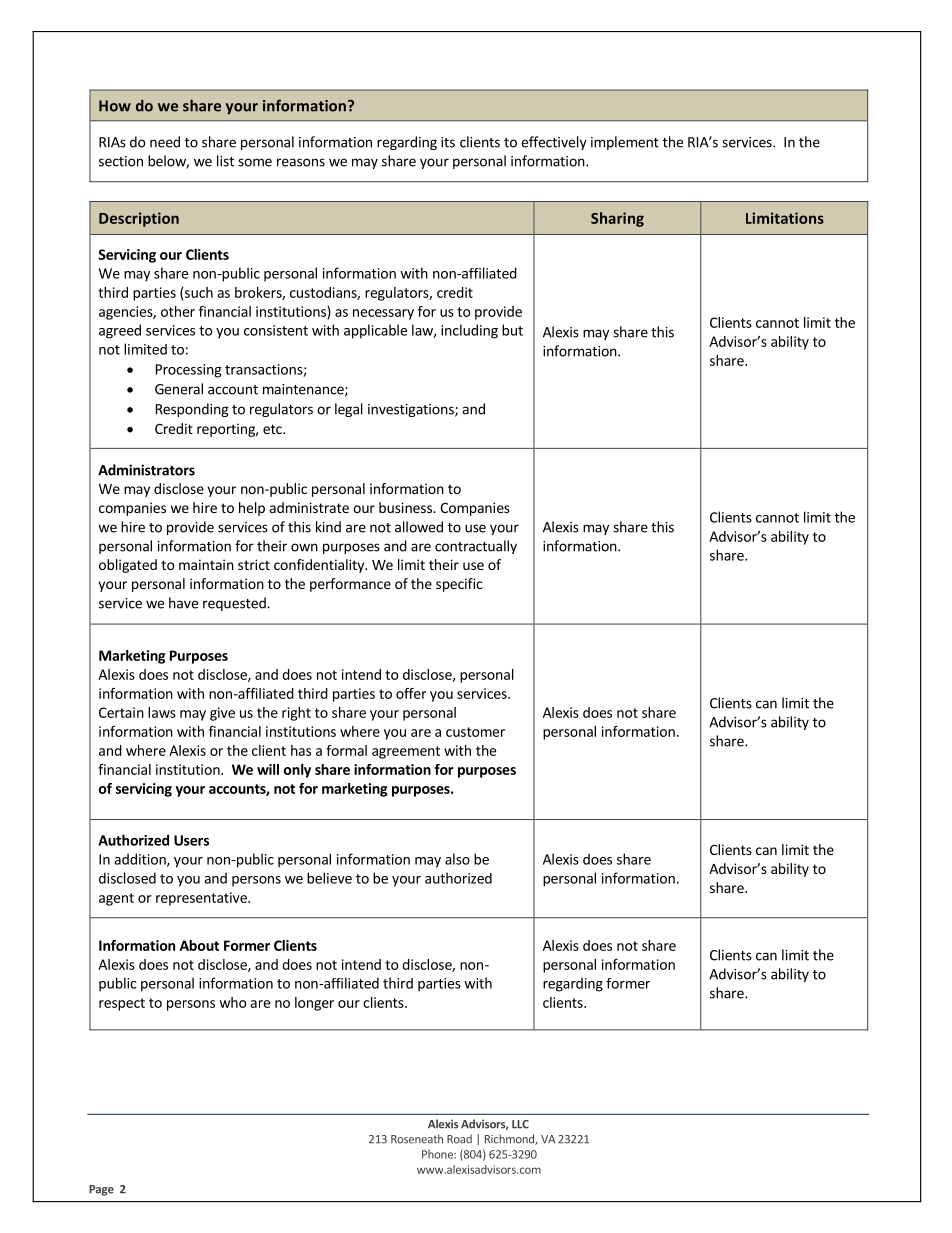 Image resolution: width=952 pixels, height=1233 pixels. Describe the element at coordinates (101, 1190) in the screenshot. I see `Page` at that location.
